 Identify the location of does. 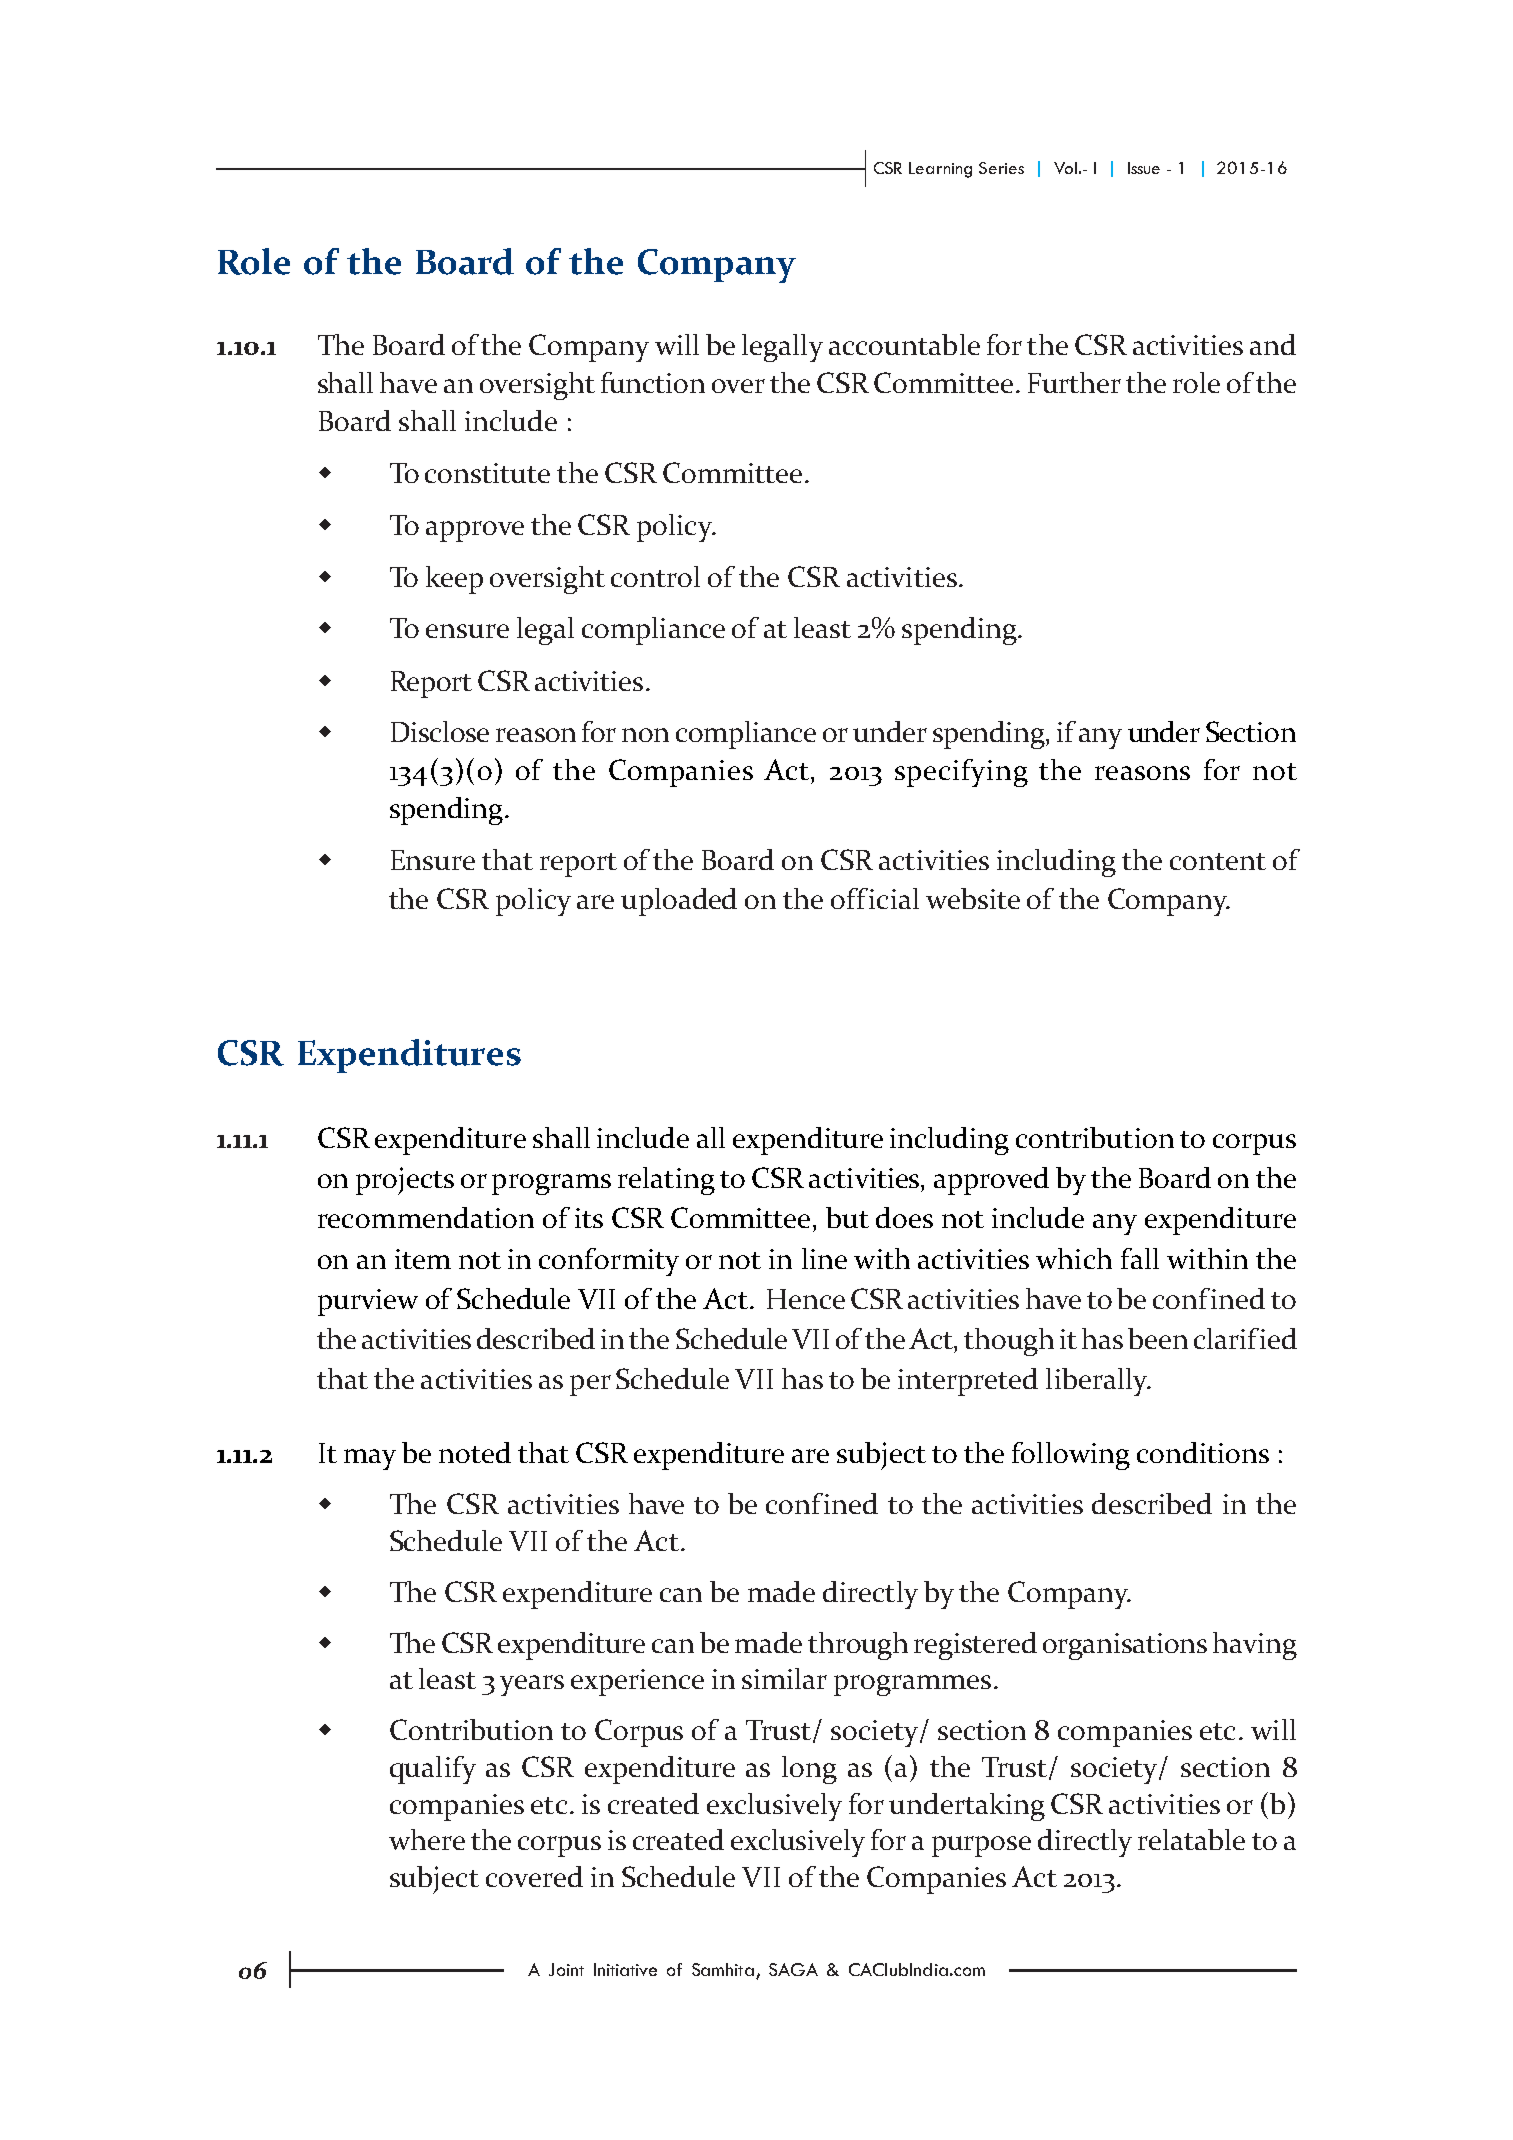
(904, 1217).
